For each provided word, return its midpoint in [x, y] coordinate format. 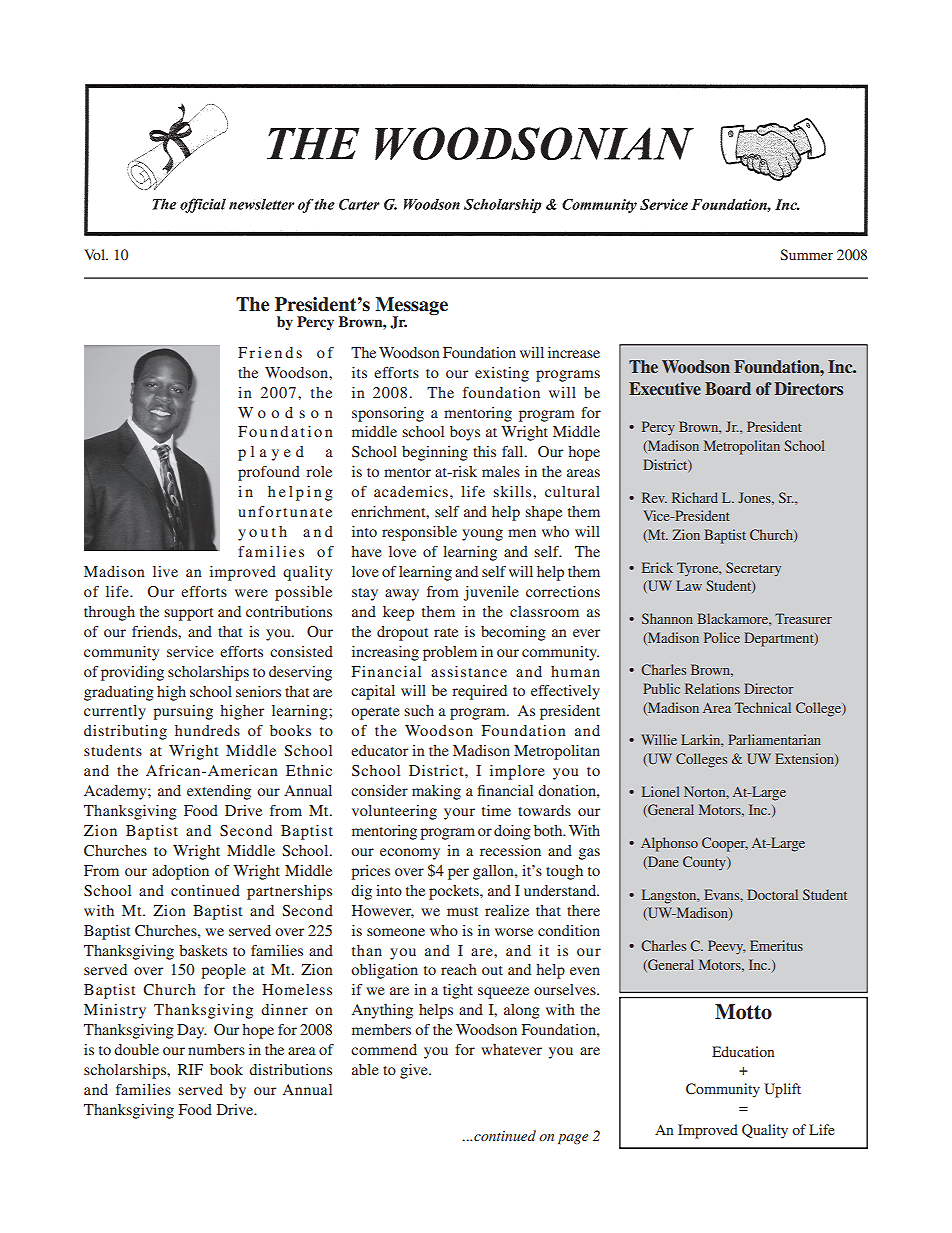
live [165, 571]
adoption [180, 872]
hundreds [207, 730]
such [419, 710]
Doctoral [772, 894]
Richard [695, 497]
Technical [763, 707]
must [462, 911]
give [415, 1071]
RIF [190, 1069]
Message [411, 307]
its [359, 372]
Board [728, 388]
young [482, 535]
